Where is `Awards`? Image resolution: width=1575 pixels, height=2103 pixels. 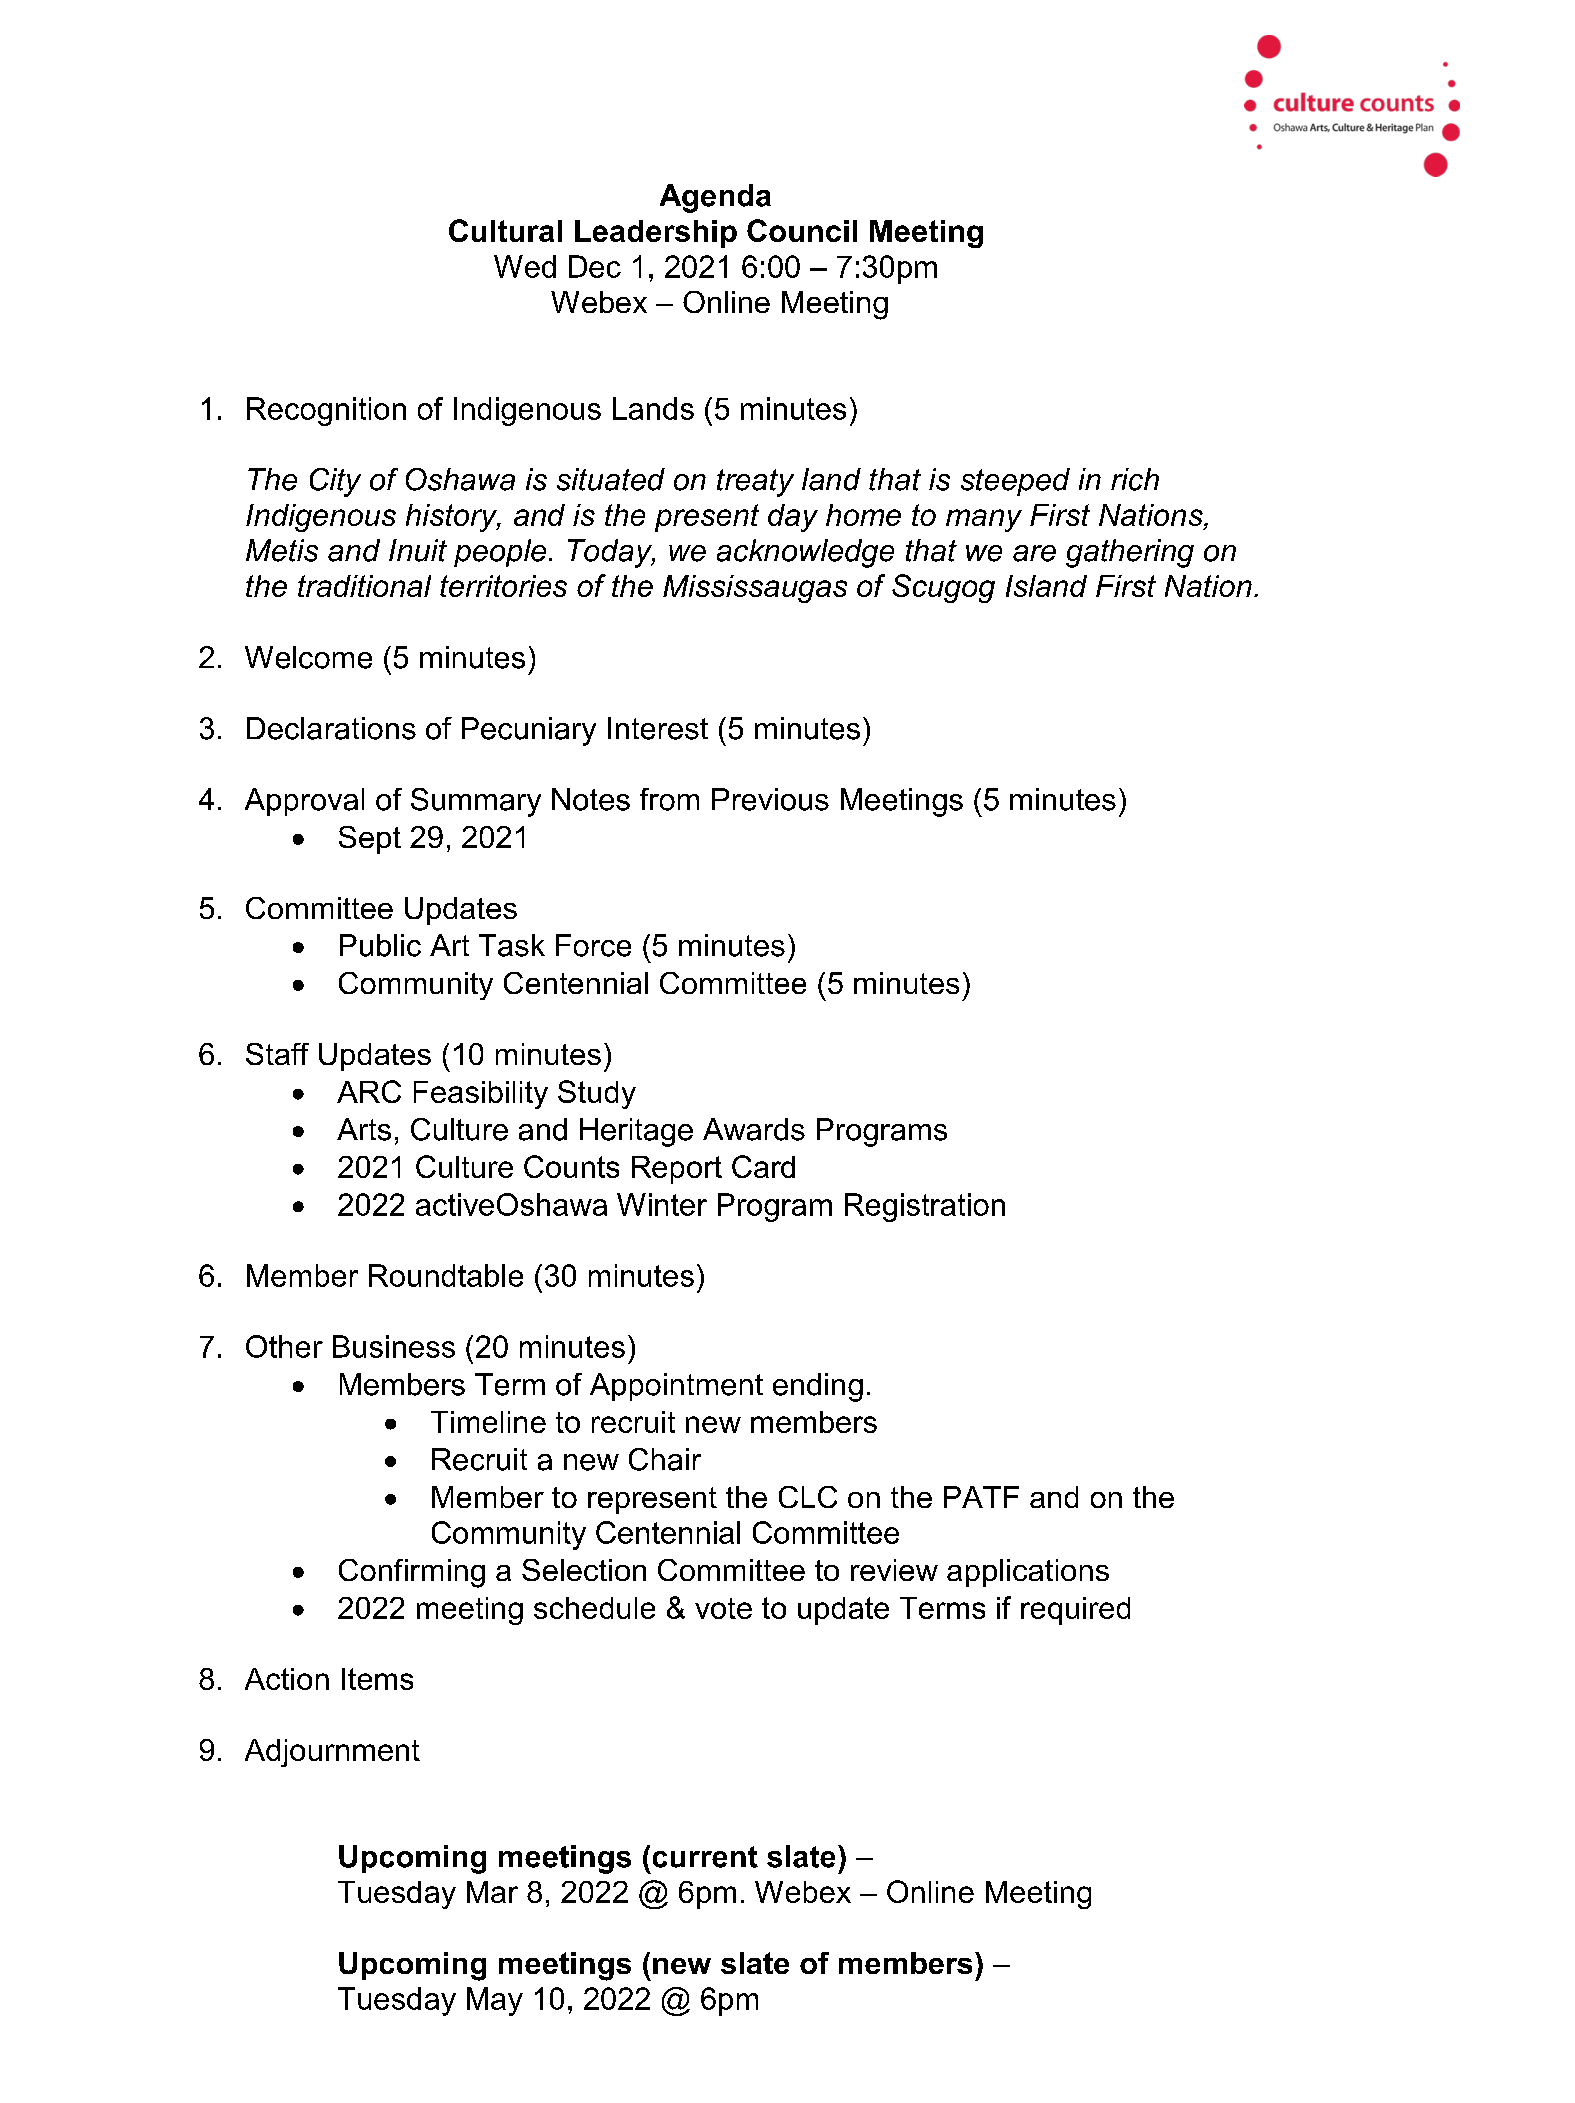 Awards is located at coordinates (754, 1129).
